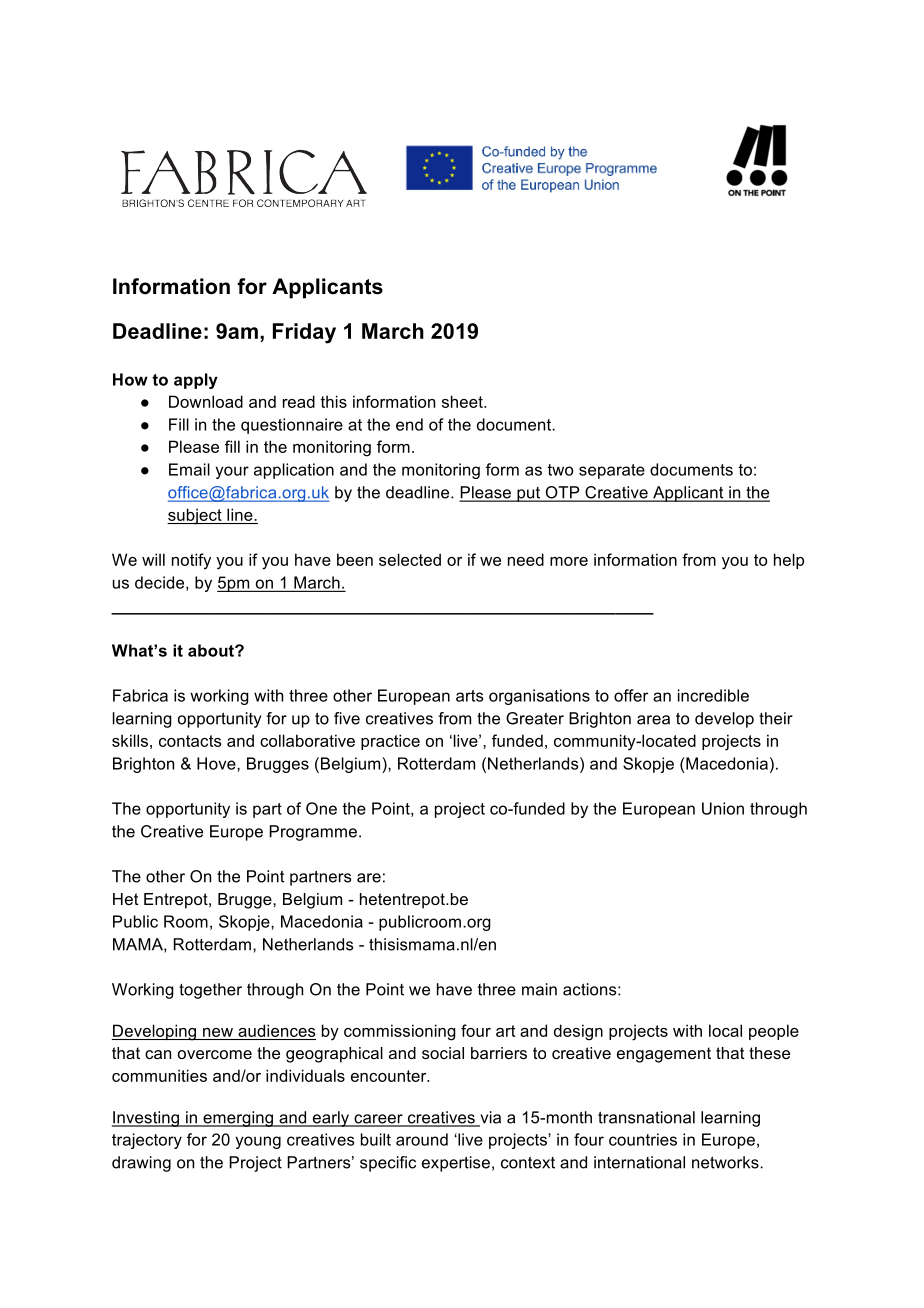 The image size is (924, 1308). What do you see at coordinates (539, 989) in the screenshot?
I see `main` at bounding box center [539, 989].
